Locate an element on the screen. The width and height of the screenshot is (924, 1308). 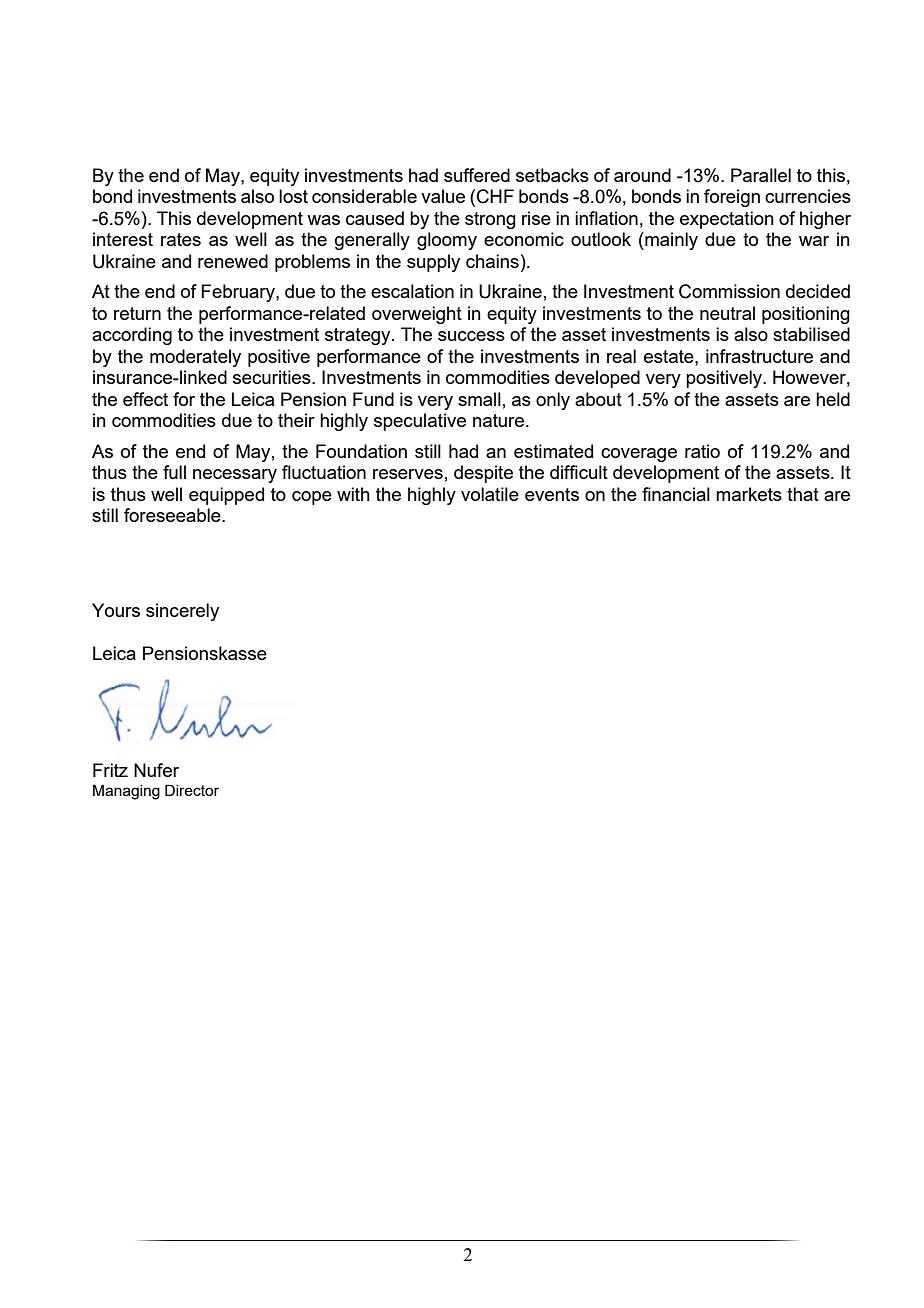
infrastructure is located at coordinates (759, 356).
